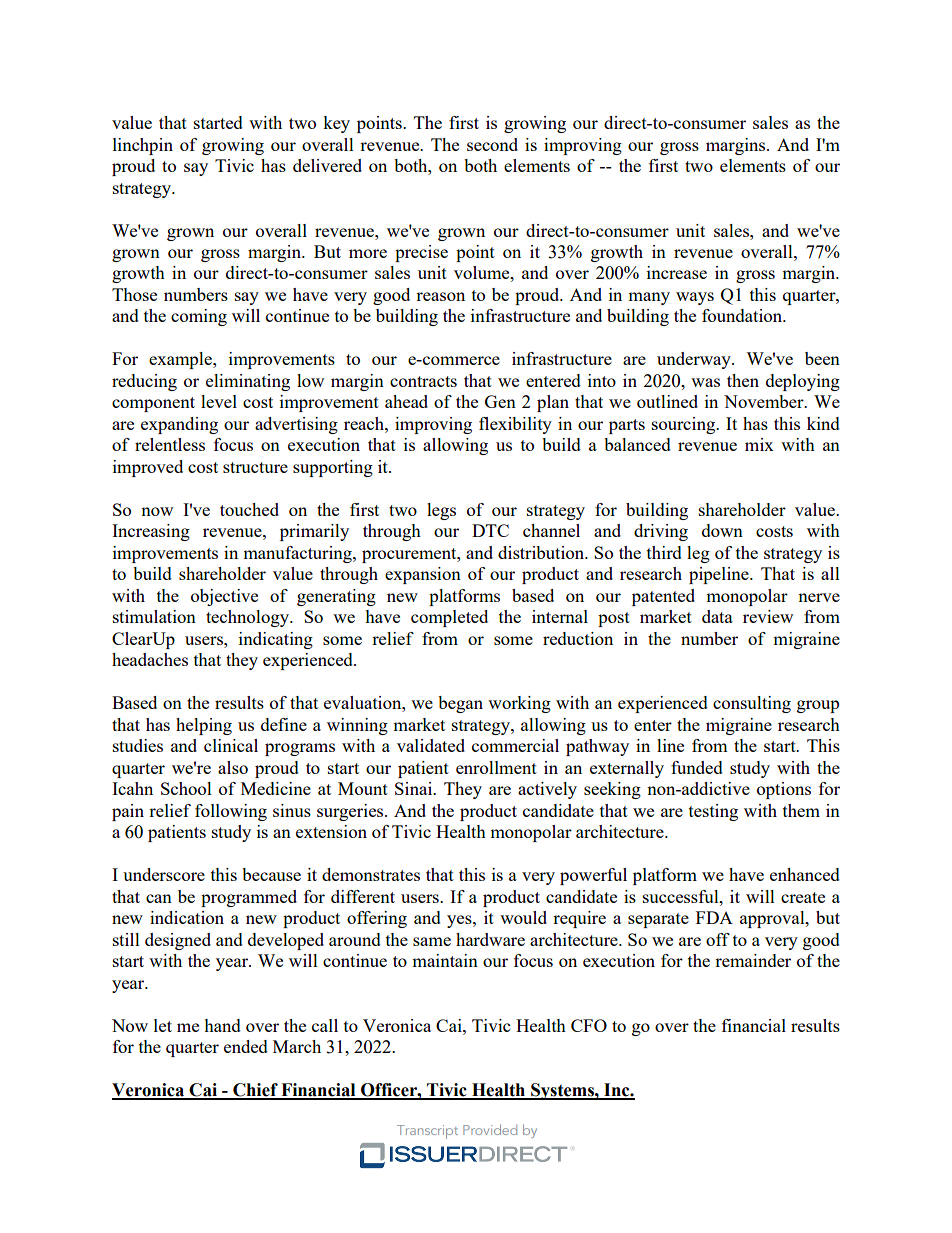 The image size is (952, 1233). What do you see at coordinates (143, 146) in the screenshot?
I see `linchpin` at bounding box center [143, 146].
